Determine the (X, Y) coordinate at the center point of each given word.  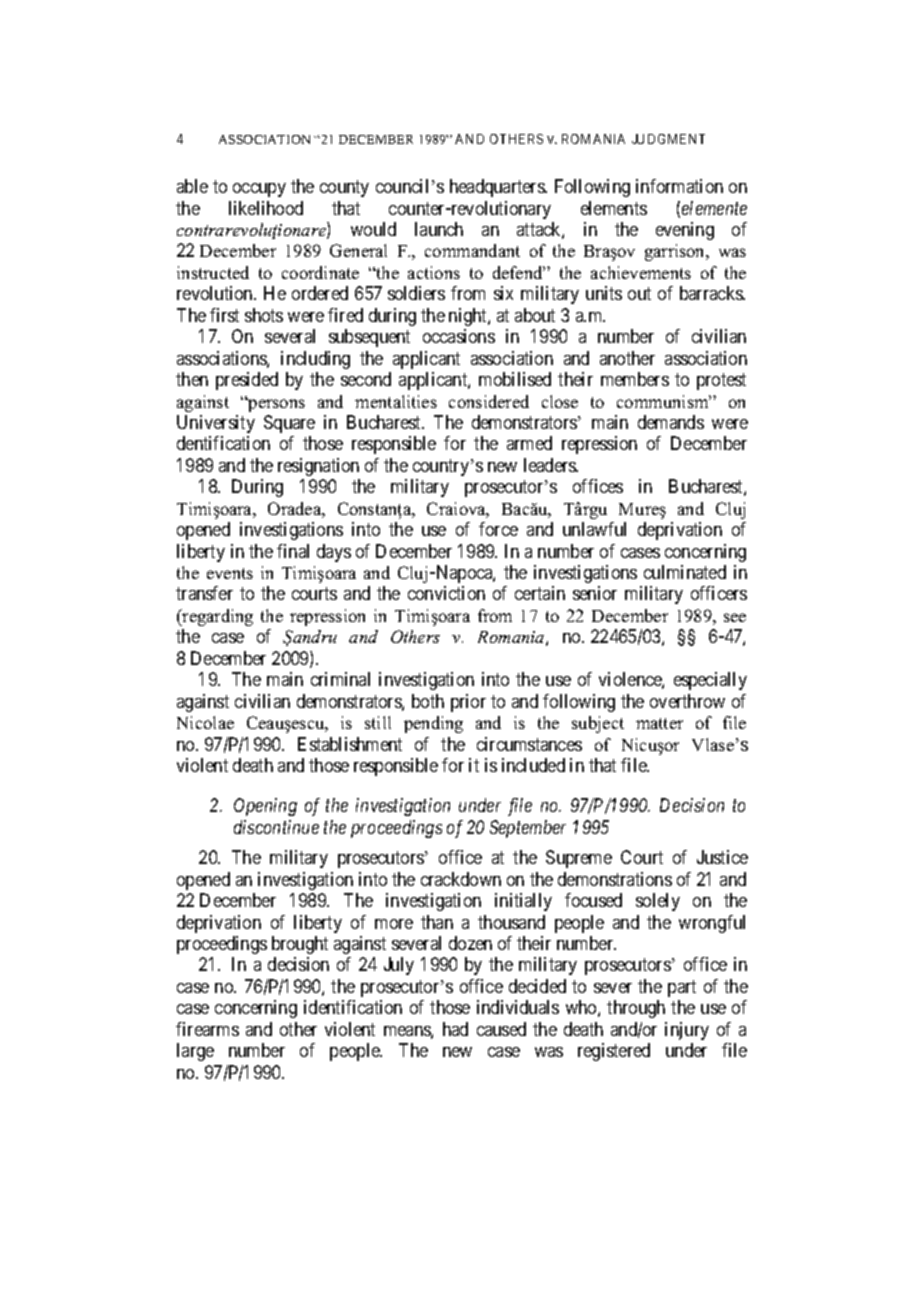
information (679, 186)
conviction (446, 593)
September (528, 829)
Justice (722, 857)
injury (687, 1031)
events (230, 573)
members (635, 379)
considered (489, 401)
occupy (259, 190)
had (455, 1029)
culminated (685, 572)
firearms (207, 1029)
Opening (265, 807)
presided (247, 381)
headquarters (498, 188)
